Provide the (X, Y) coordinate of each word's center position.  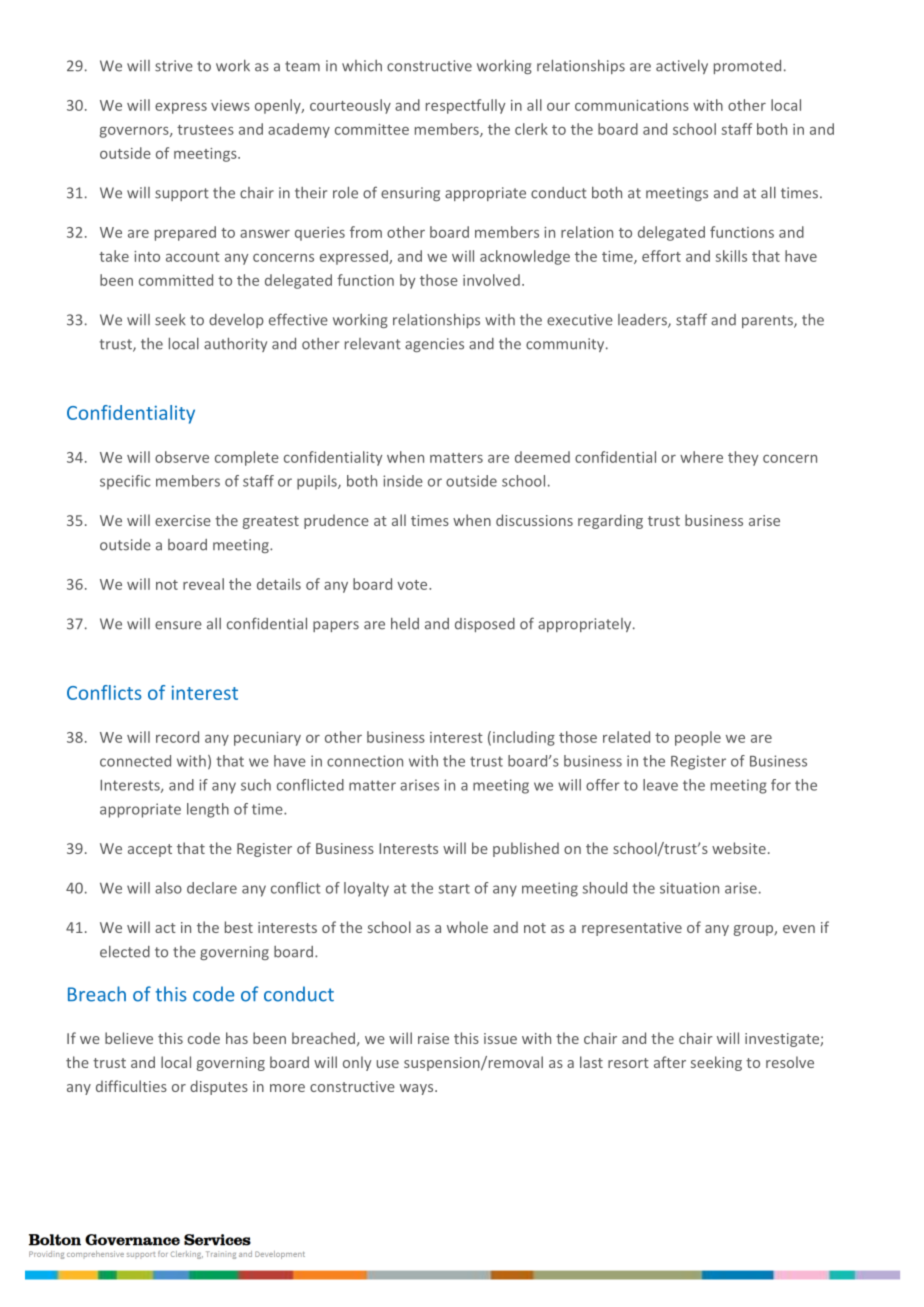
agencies (434, 345)
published (526, 849)
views (230, 105)
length (208, 810)
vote (413, 585)
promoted (747, 67)
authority (235, 344)
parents (768, 321)
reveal (203, 584)
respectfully (465, 106)
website (739, 848)
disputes (219, 1087)
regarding (610, 521)
